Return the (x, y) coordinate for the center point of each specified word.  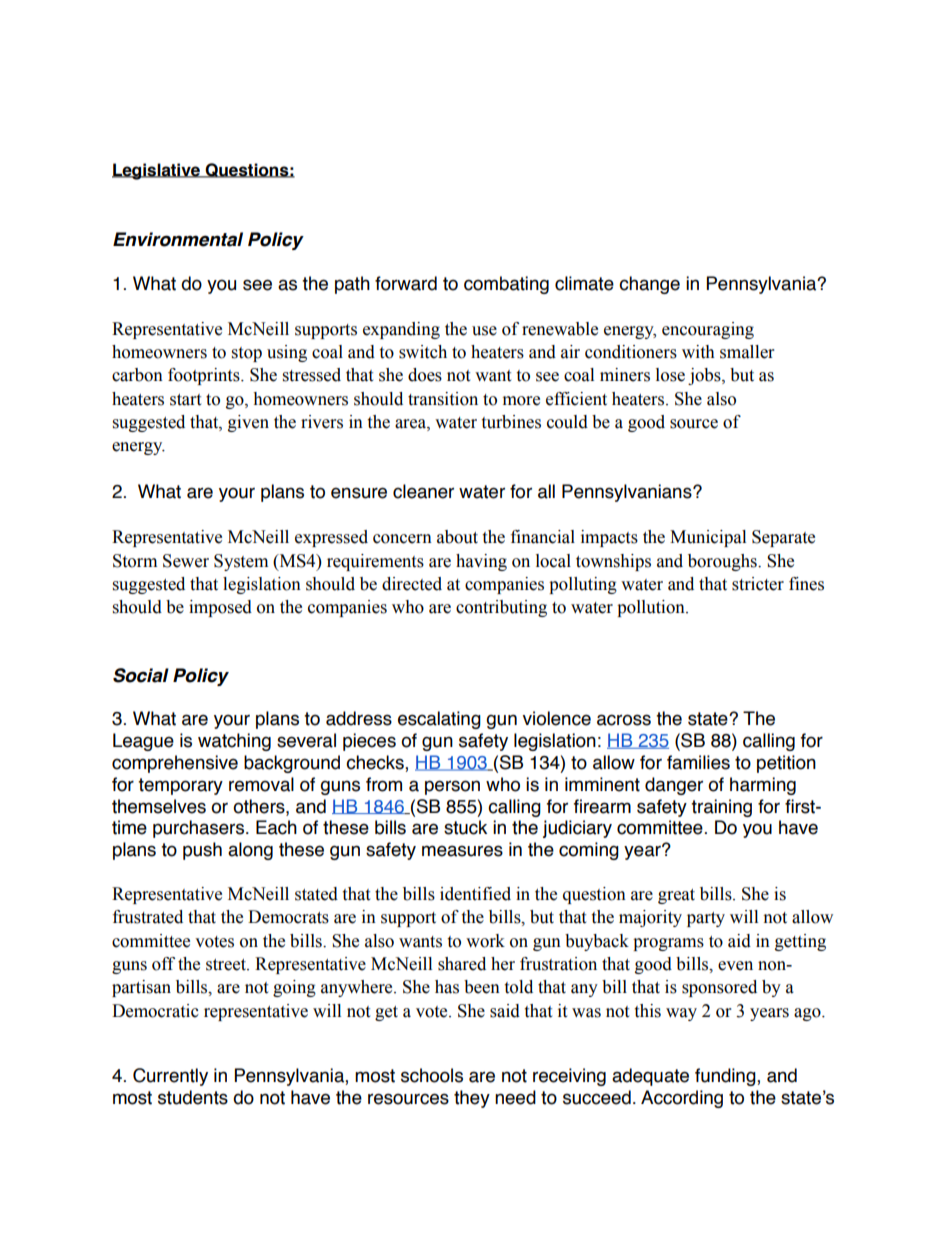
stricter (758, 584)
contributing (501, 608)
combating (506, 285)
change (649, 285)
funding (726, 1077)
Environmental (178, 239)
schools (432, 1075)
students (193, 1097)
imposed (220, 608)
